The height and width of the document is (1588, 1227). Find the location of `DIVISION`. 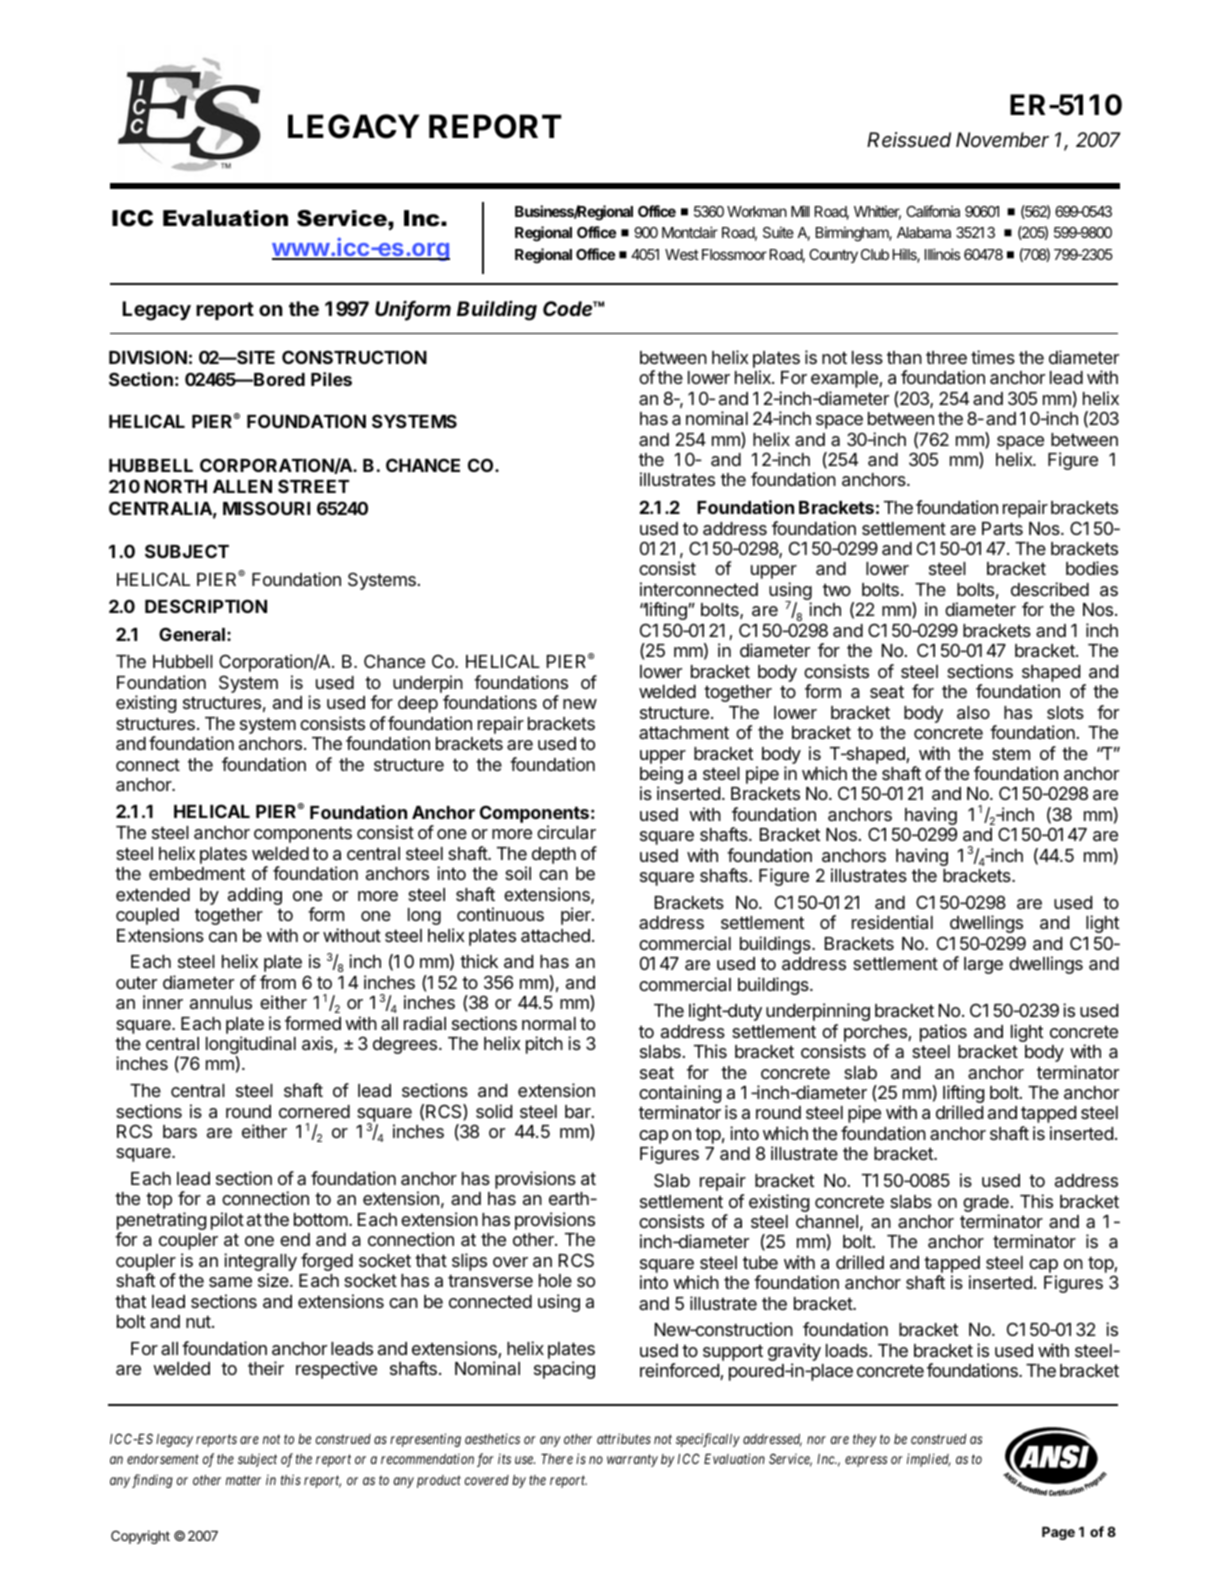

DIVISION is located at coordinates (148, 357).
